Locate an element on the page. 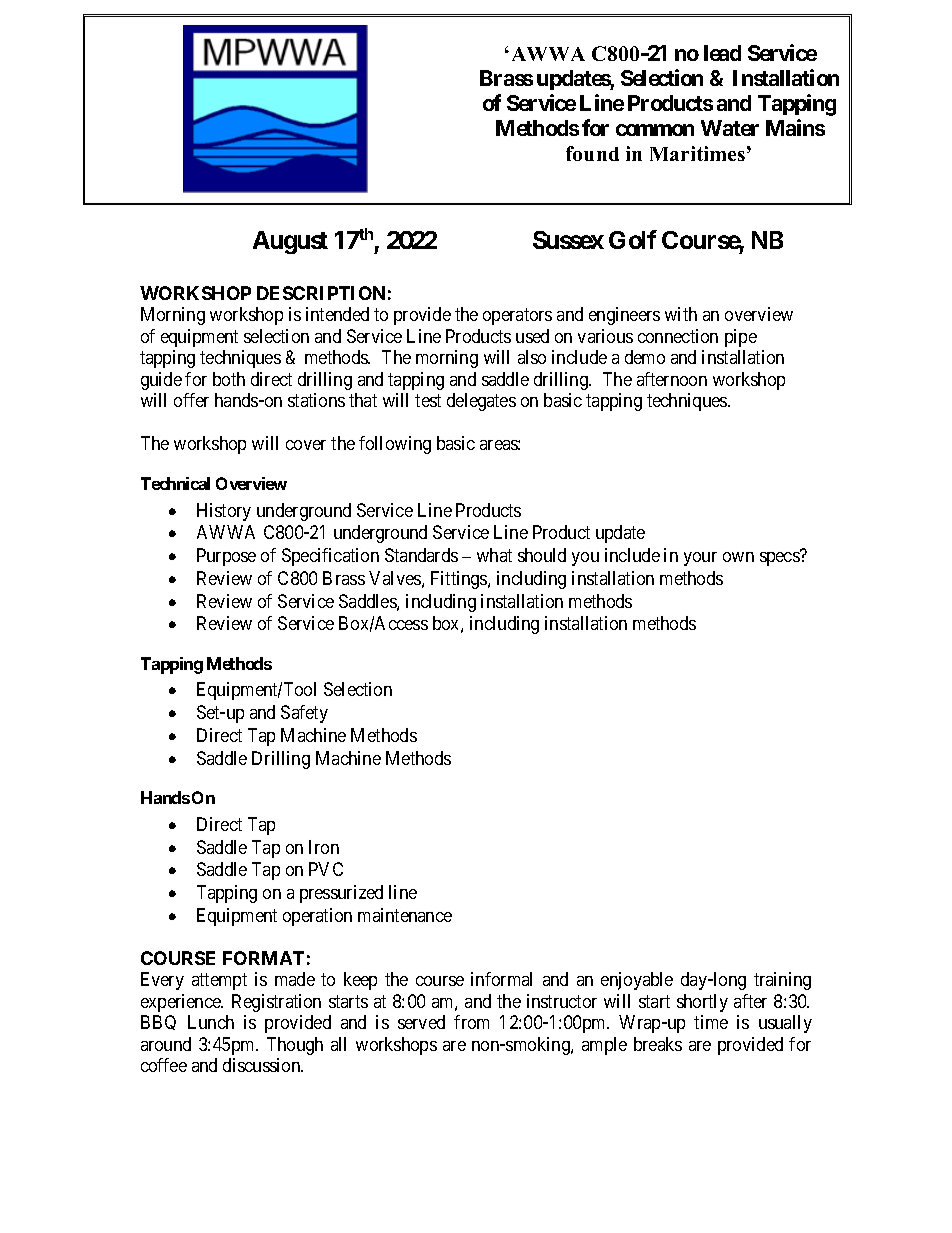 The width and height of the image is (952, 1233). Lunch is located at coordinates (211, 1022).
